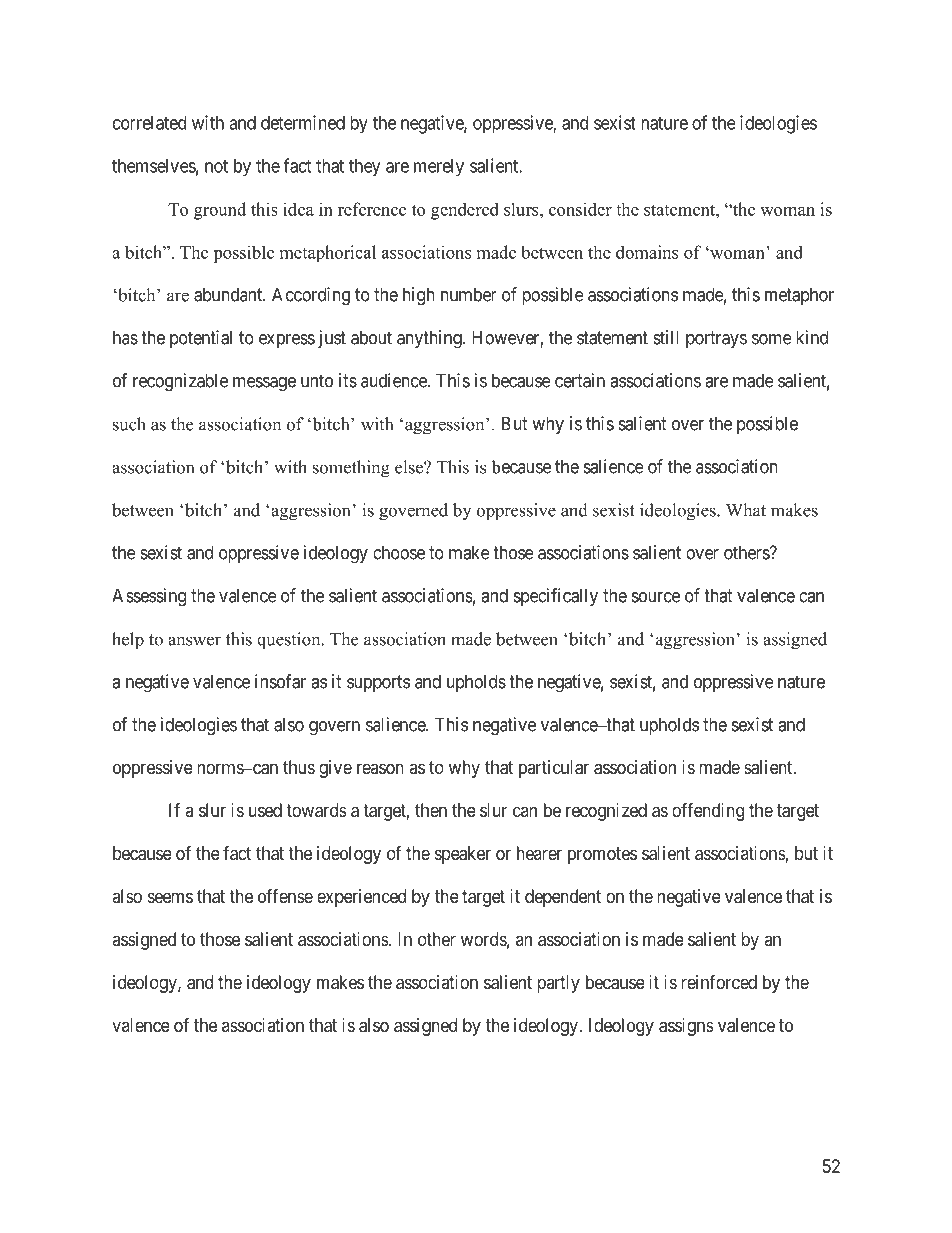  What do you see at coordinates (129, 424) in the image?
I see `such` at bounding box center [129, 424].
